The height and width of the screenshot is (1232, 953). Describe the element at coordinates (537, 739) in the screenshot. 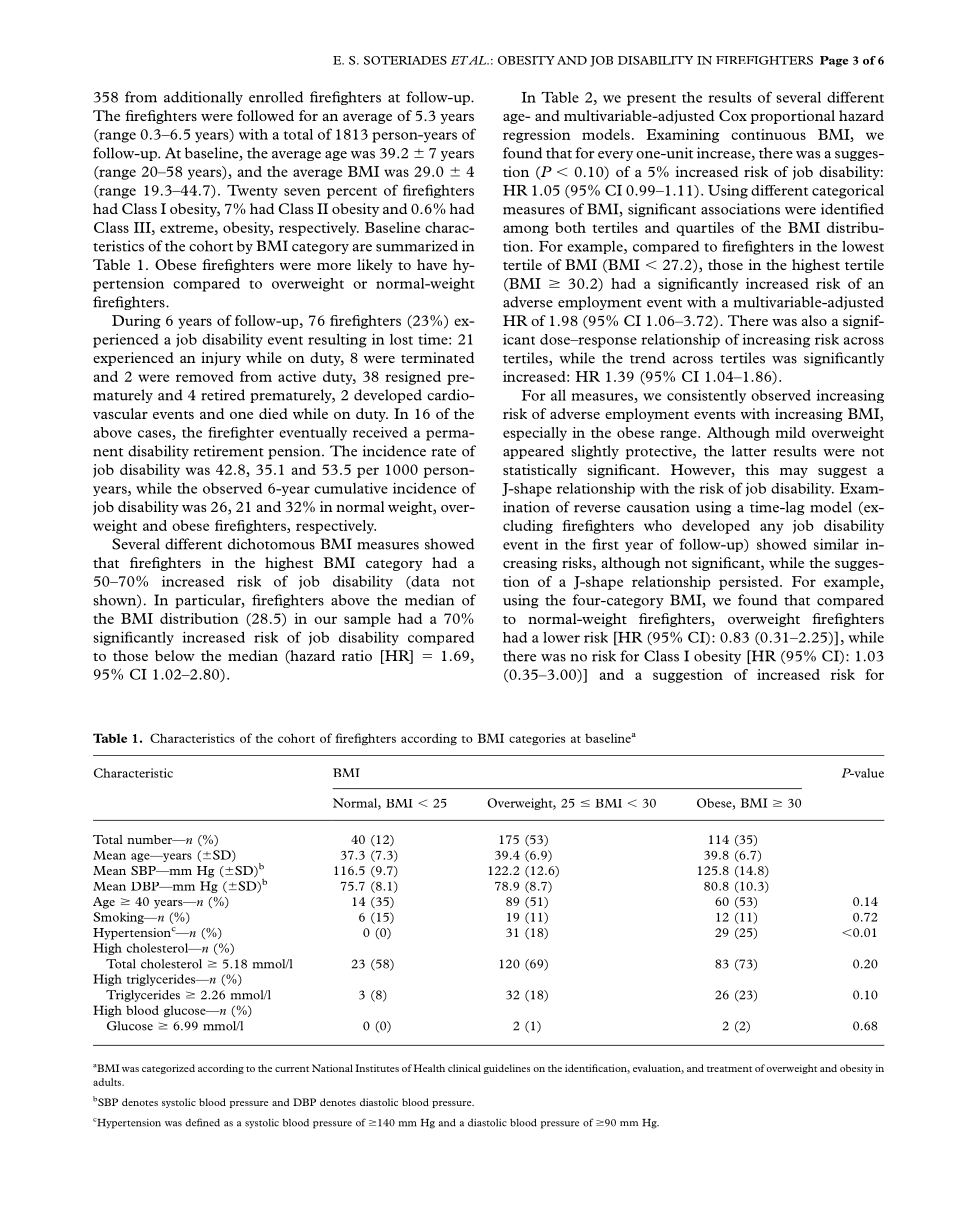

I see `categories` at that location.
